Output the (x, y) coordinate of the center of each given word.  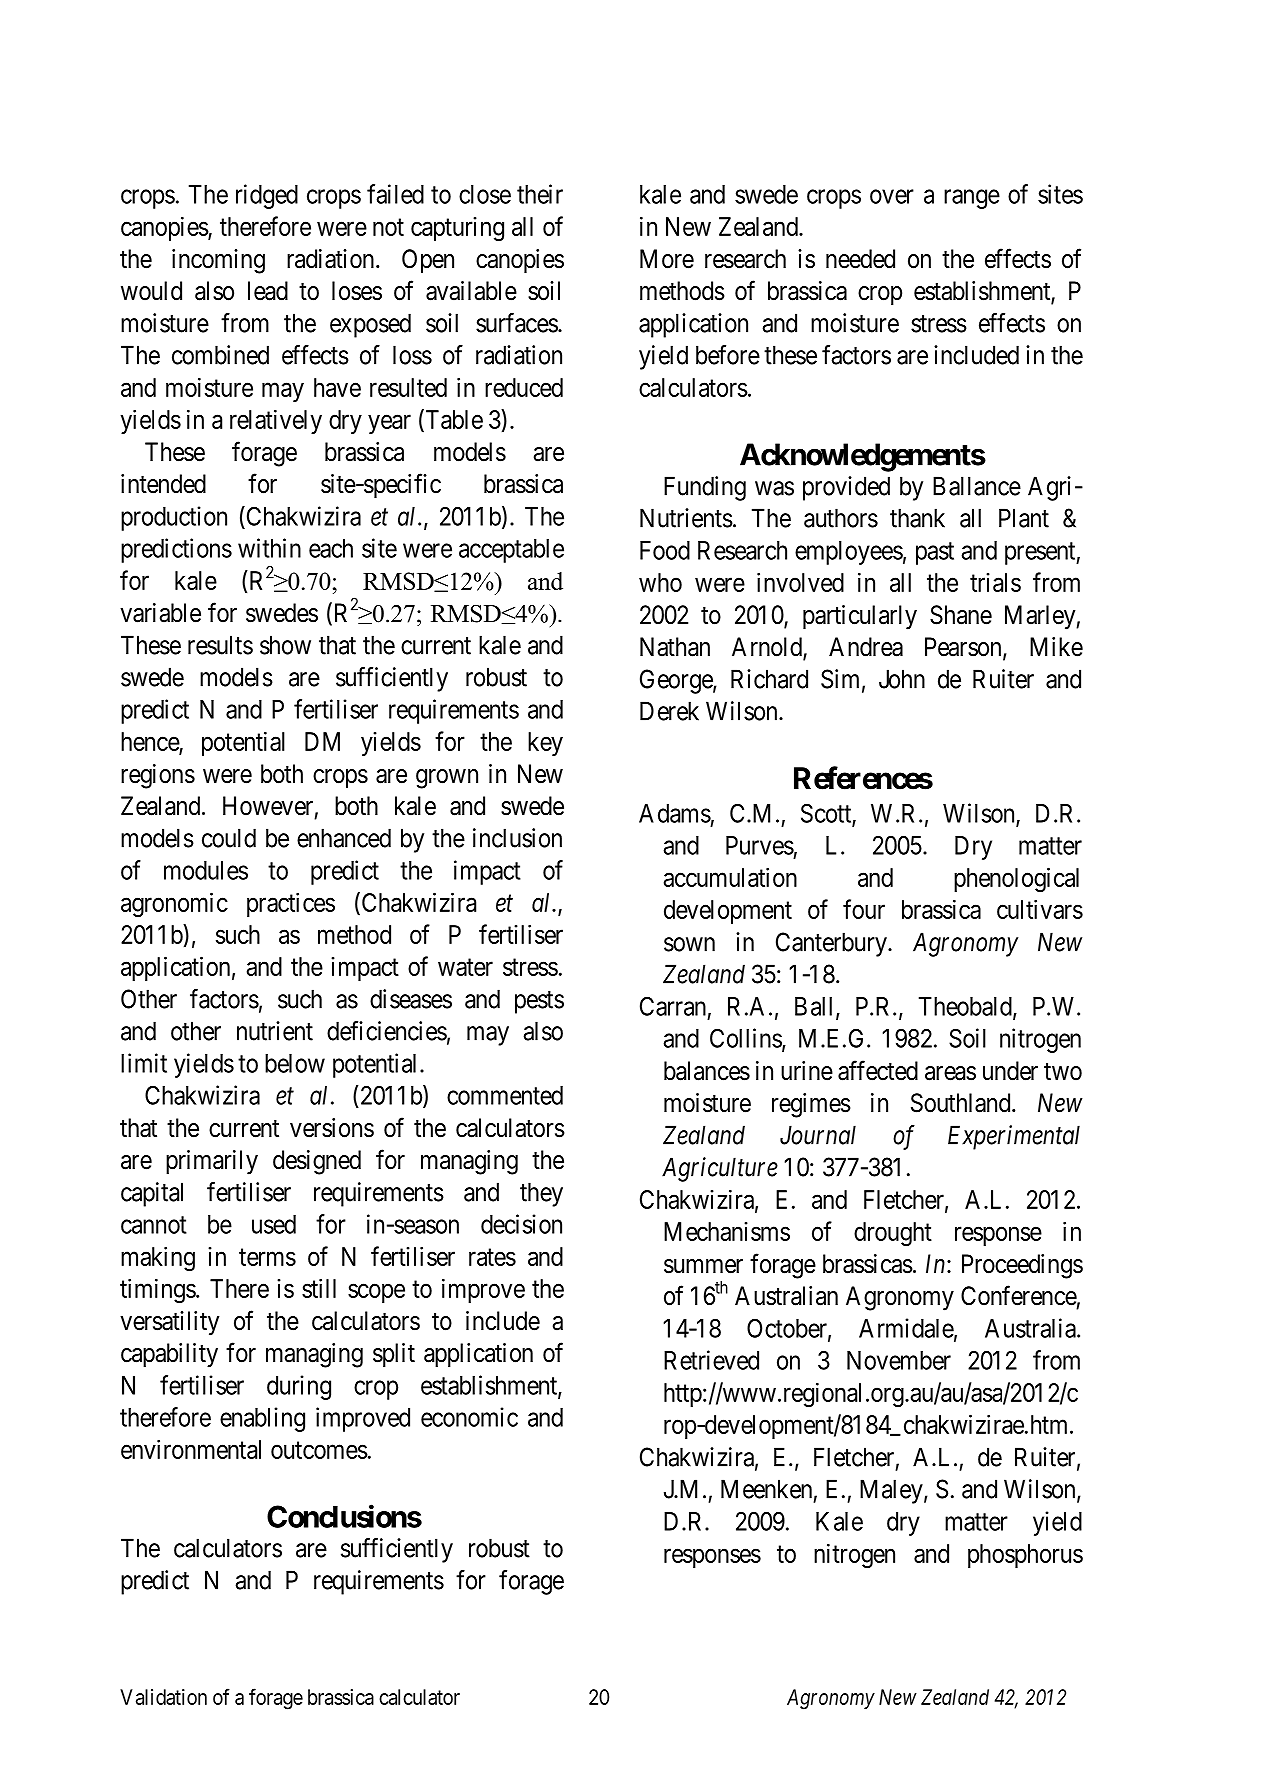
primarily (212, 1162)
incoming (218, 261)
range (972, 199)
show (285, 645)
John (902, 679)
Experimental (1014, 1137)
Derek (669, 711)
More (667, 259)
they (541, 1194)
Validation (163, 1697)
